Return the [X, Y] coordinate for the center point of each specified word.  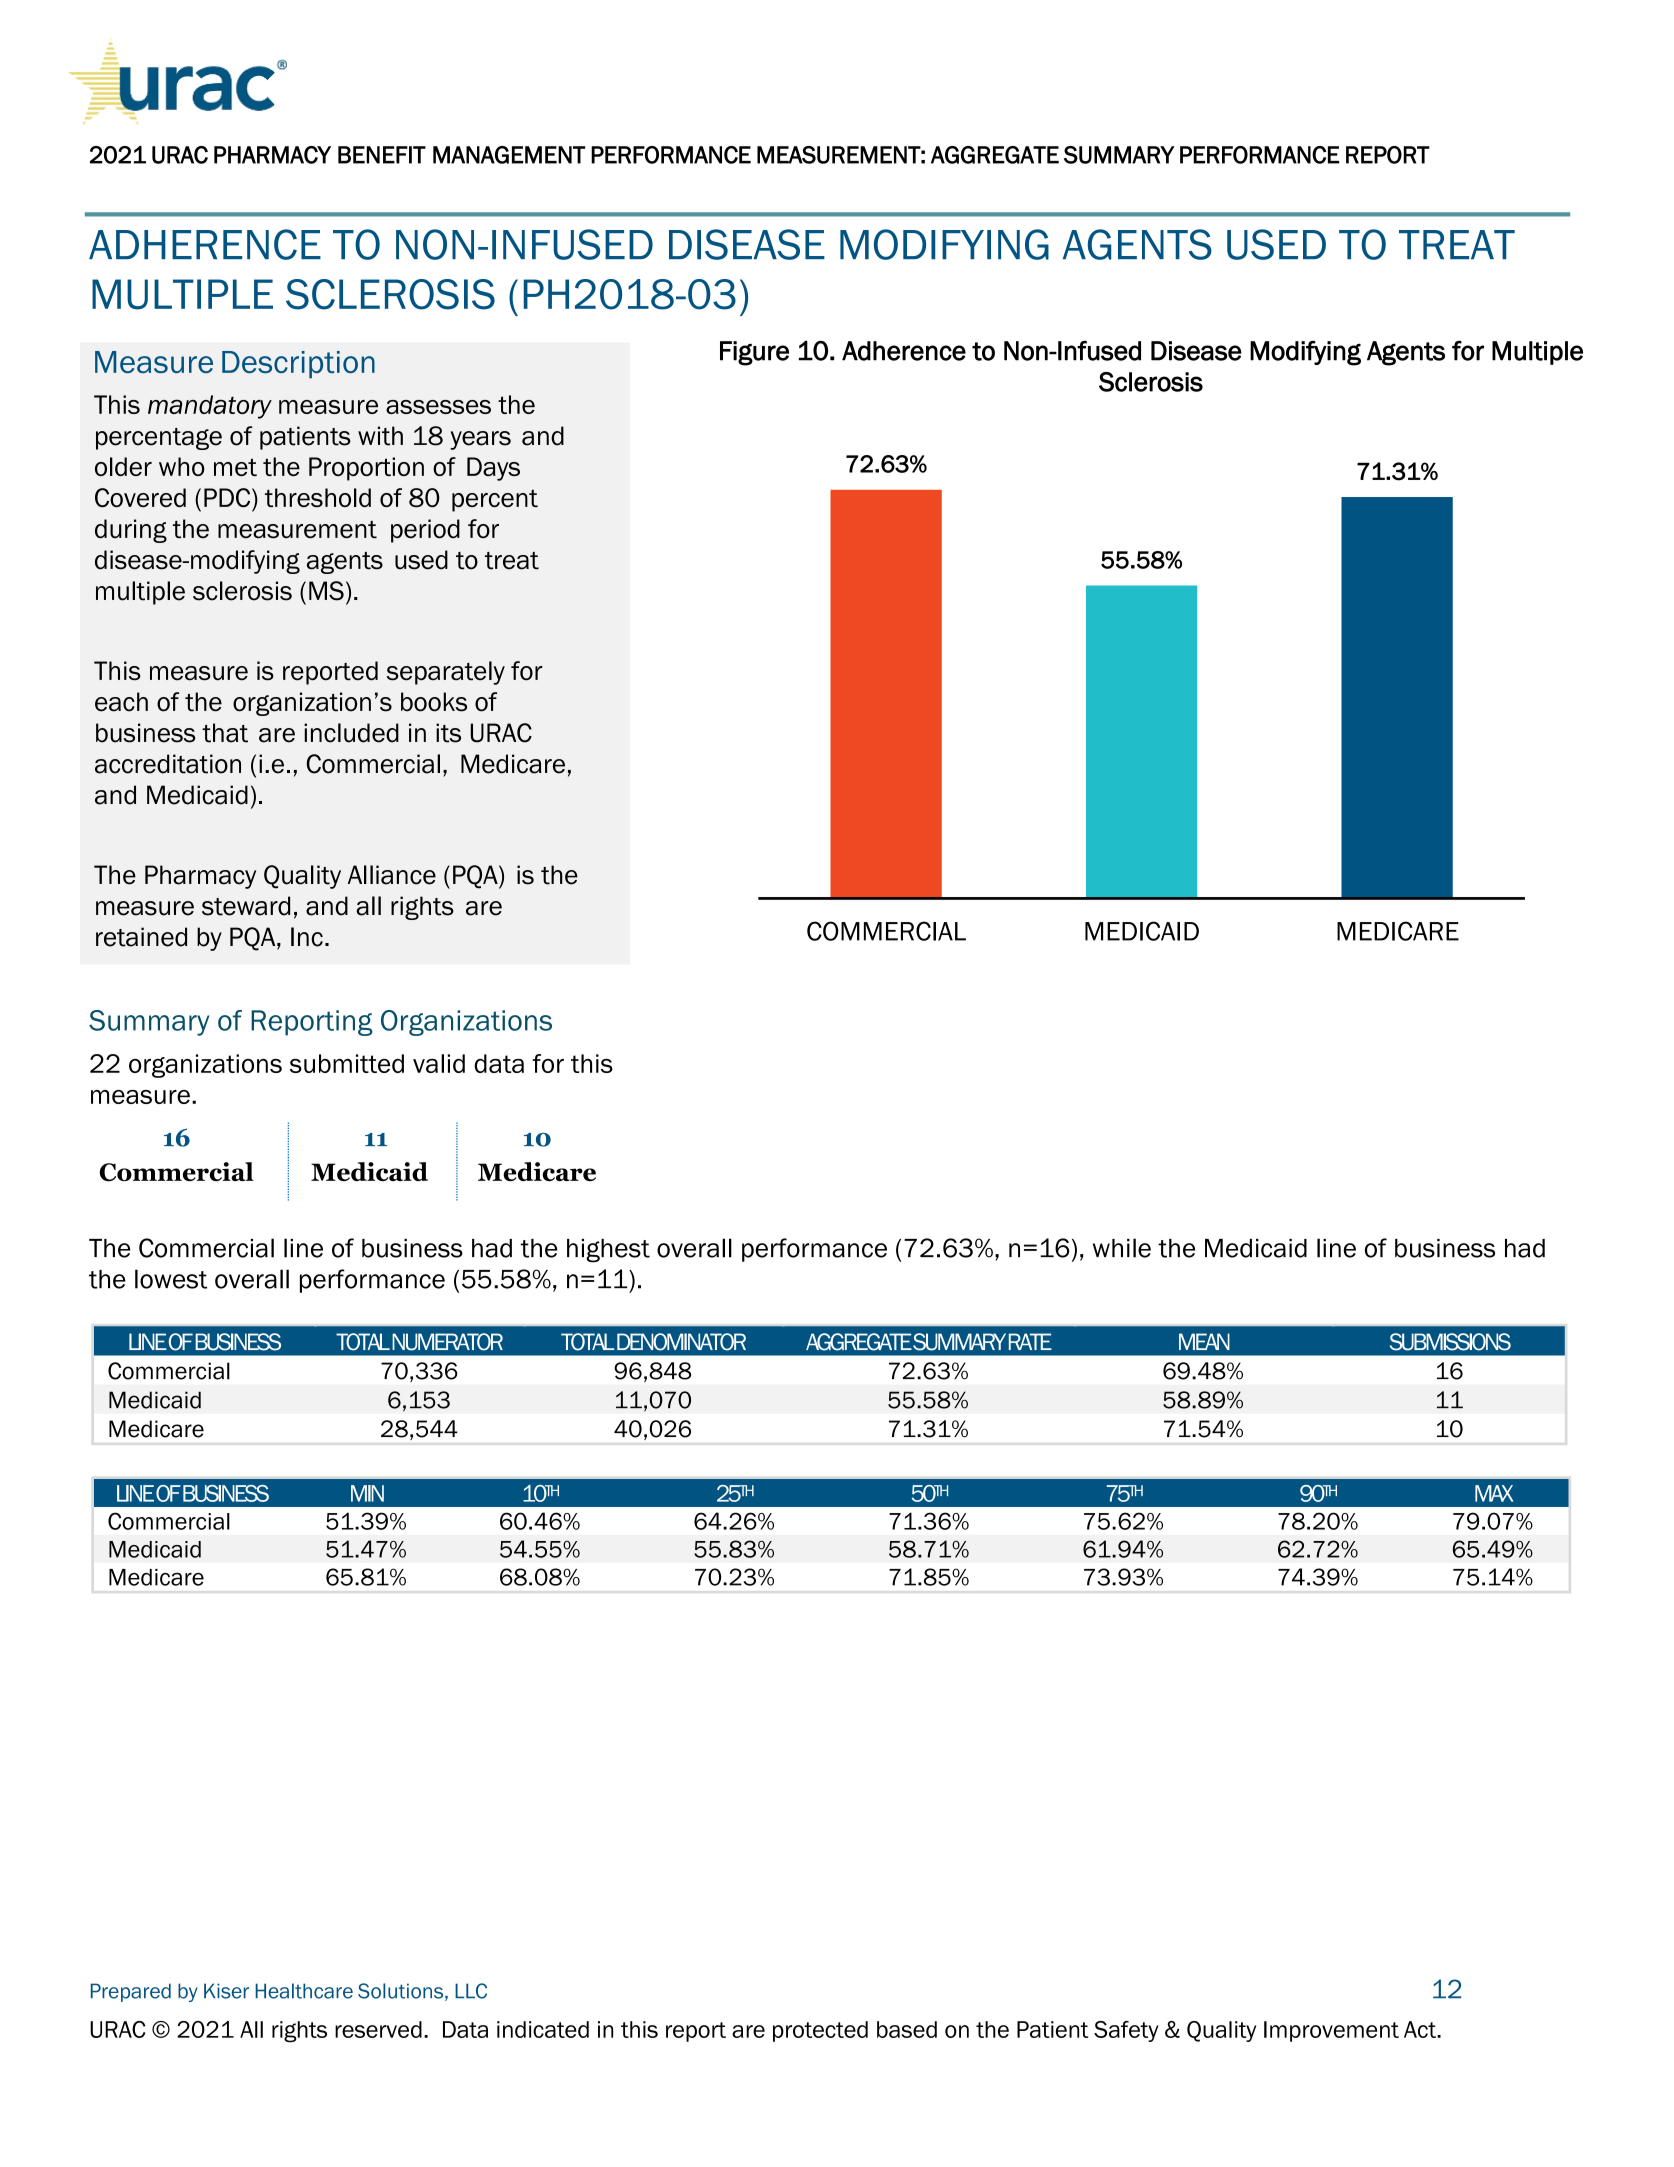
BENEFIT [382, 155]
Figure [754, 353]
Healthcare [304, 1991]
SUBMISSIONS [1450, 1342]
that [225, 733]
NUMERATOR [447, 1342]
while [1122, 1248]
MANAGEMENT [509, 155]
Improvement [1331, 2031]
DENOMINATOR [681, 1342]
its [448, 733]
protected [820, 2031]
